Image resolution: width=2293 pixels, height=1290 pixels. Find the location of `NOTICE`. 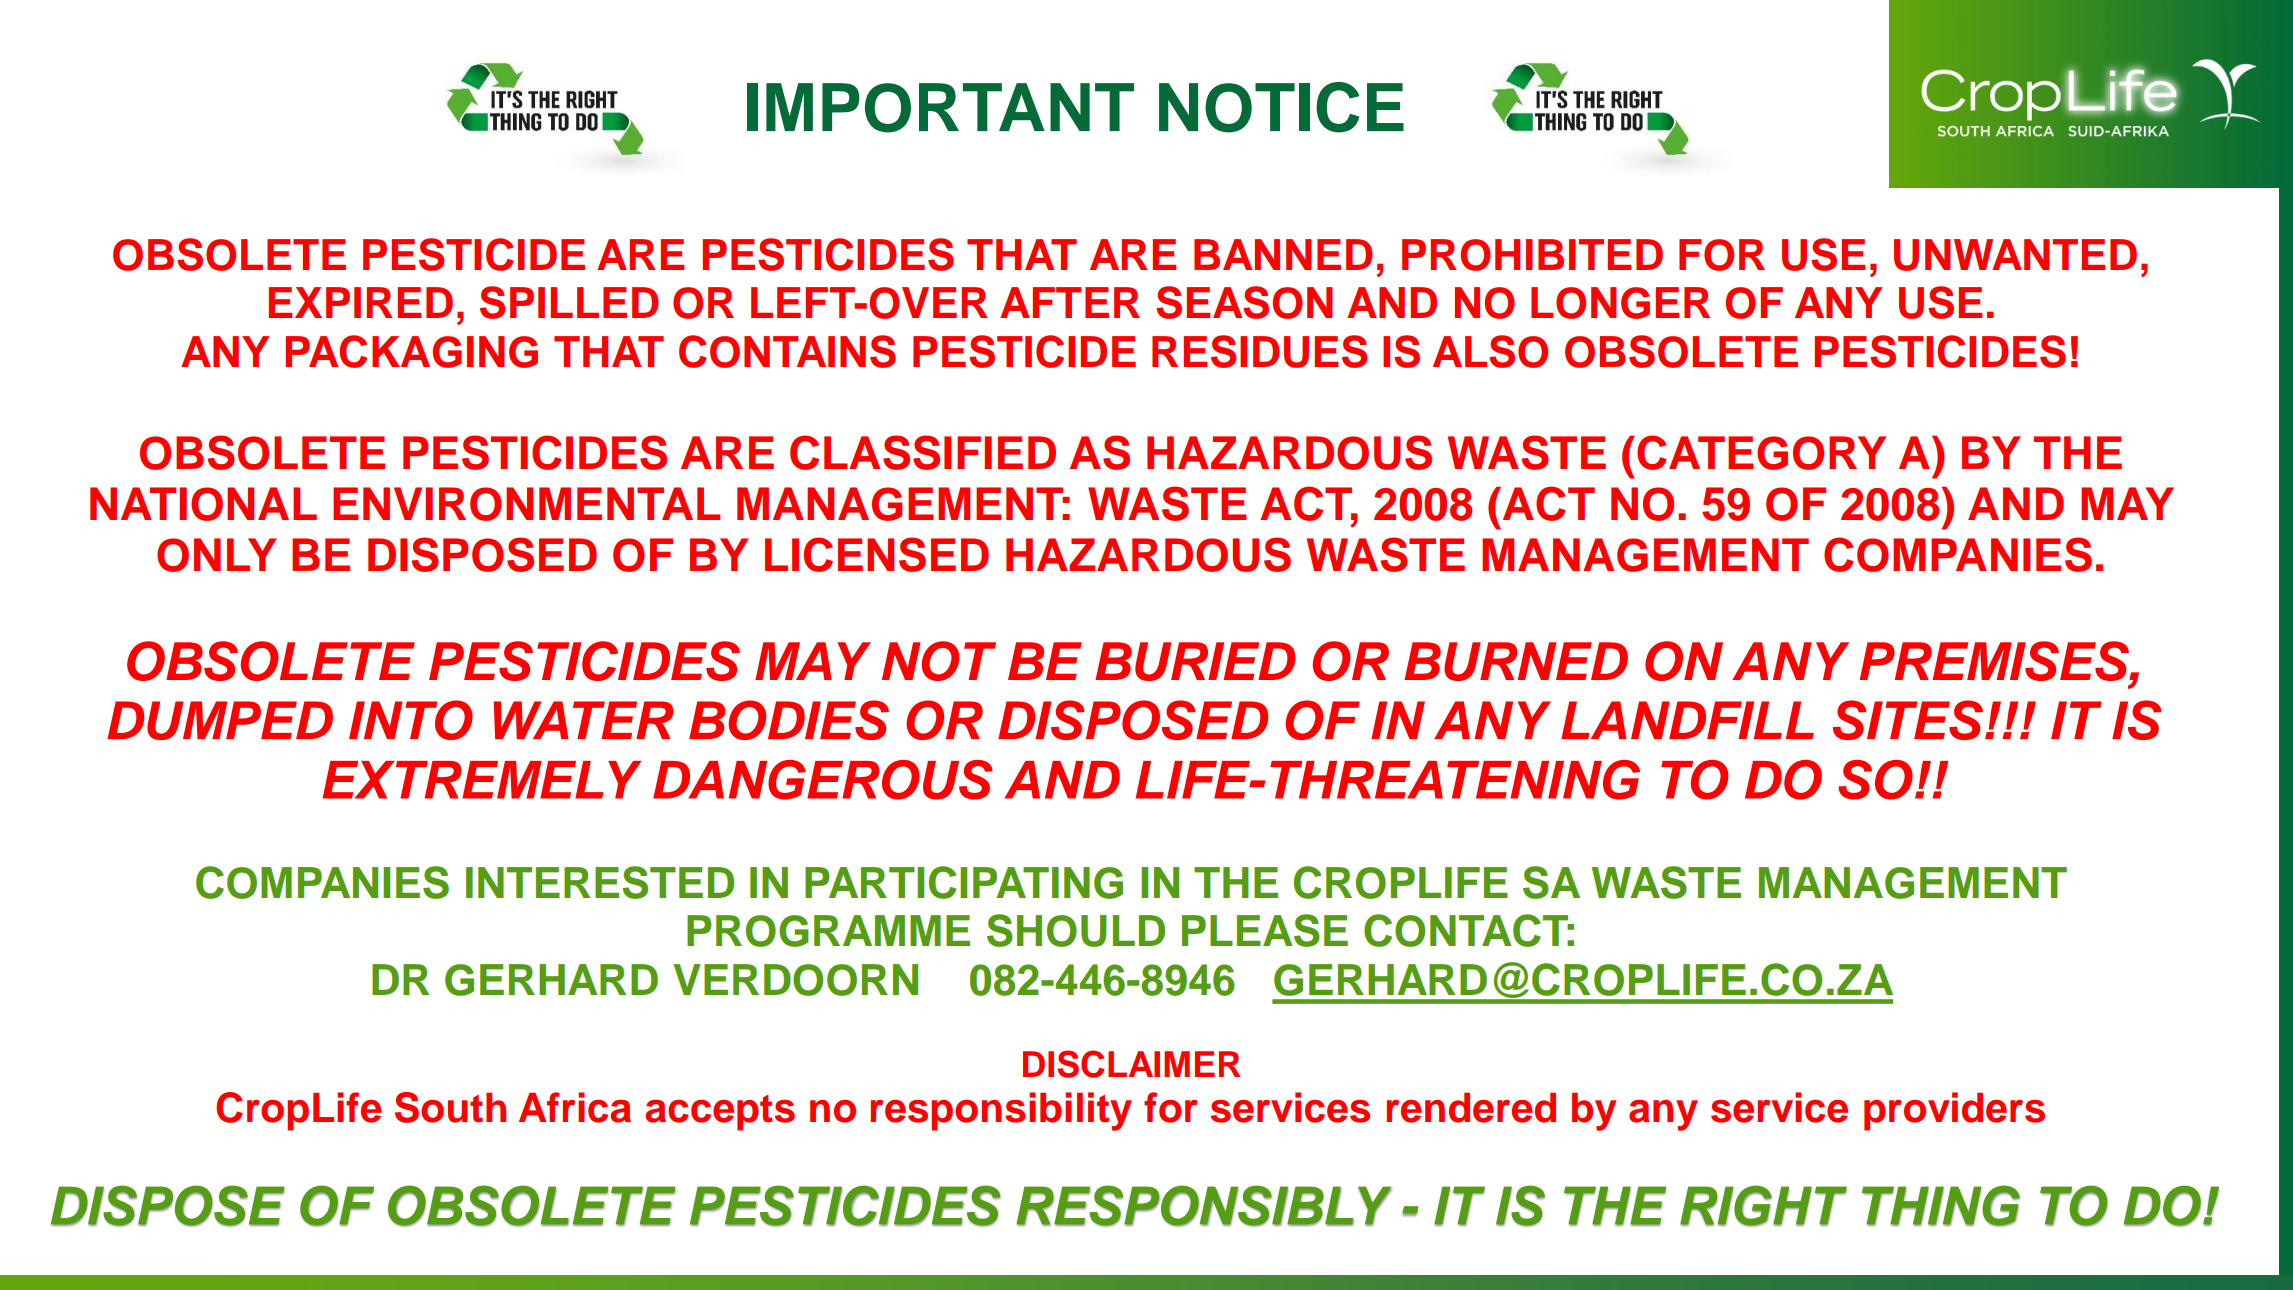

NOTICE is located at coordinates (1281, 107).
